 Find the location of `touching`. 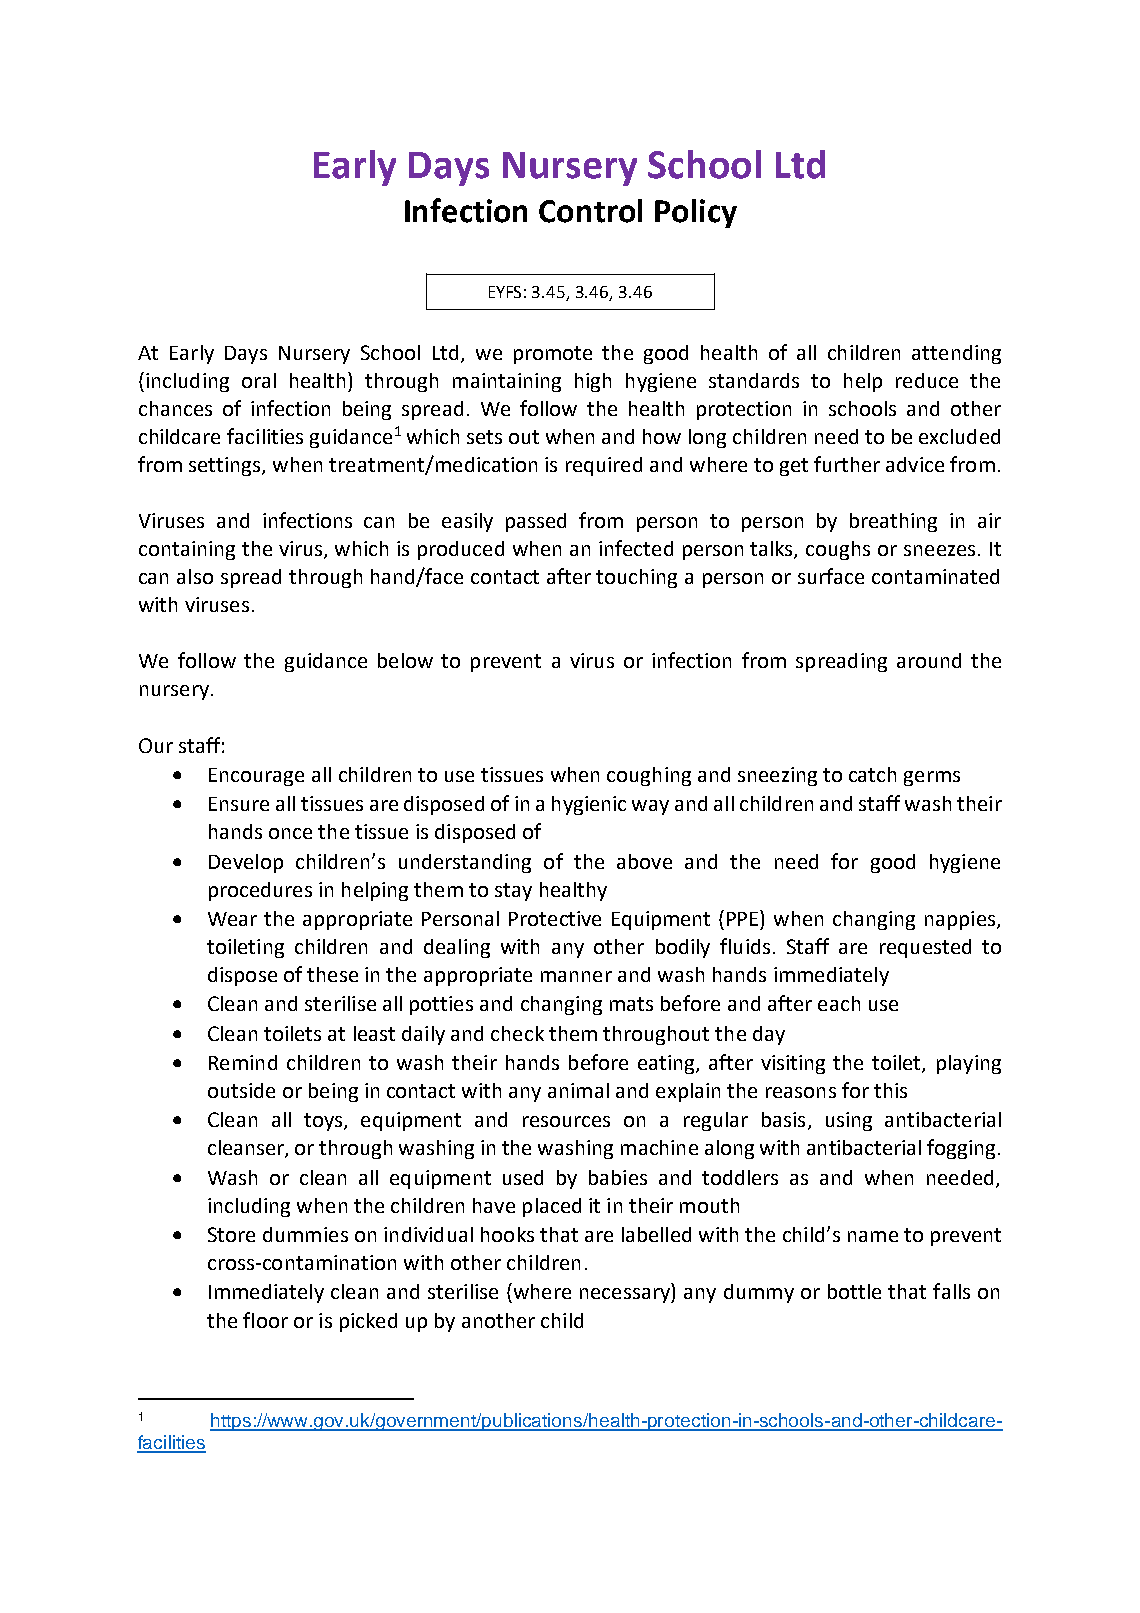

touching is located at coordinates (636, 578).
